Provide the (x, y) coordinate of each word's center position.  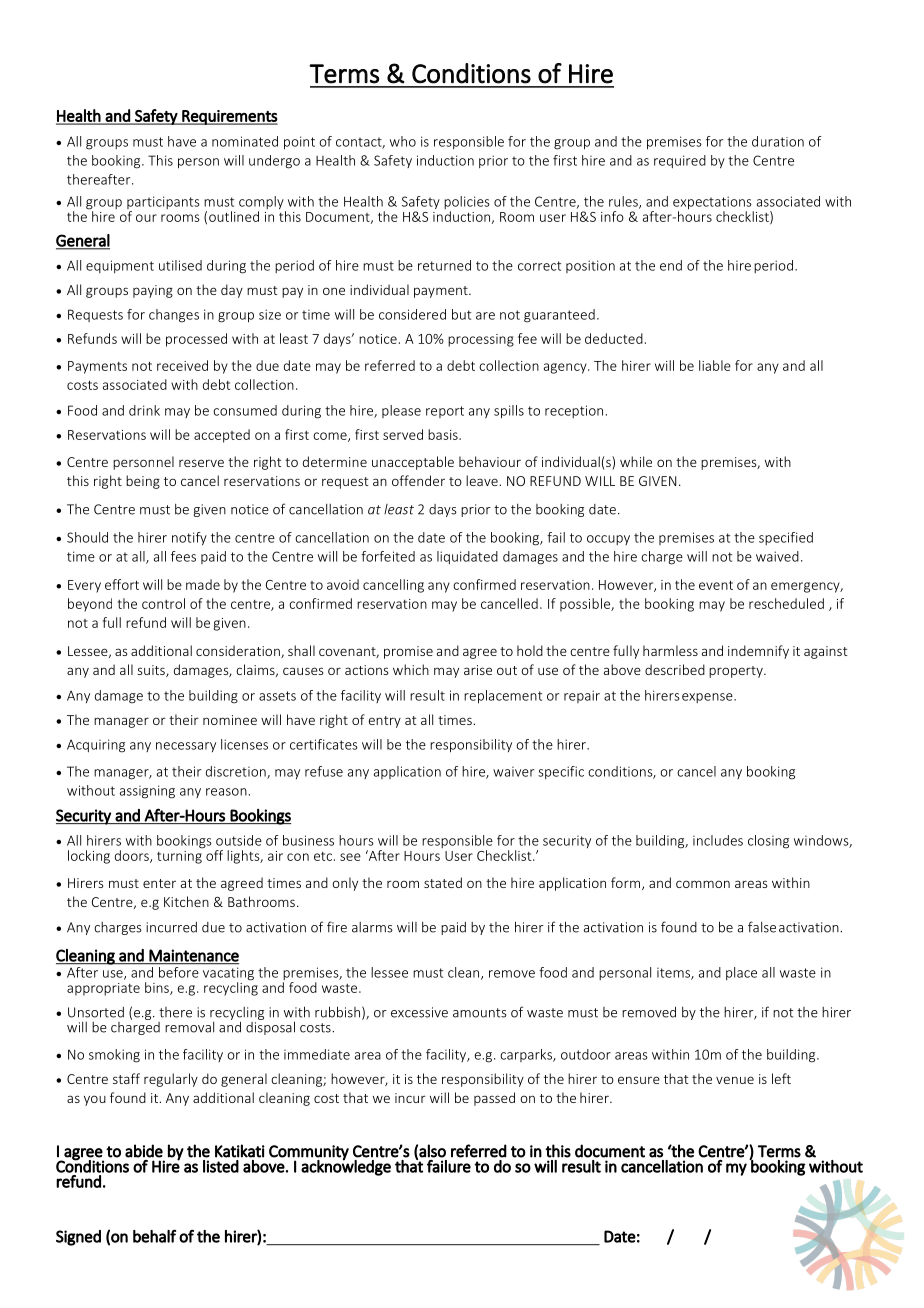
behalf (154, 1236)
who (403, 141)
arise (478, 670)
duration (778, 141)
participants (163, 204)
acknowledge (346, 1167)
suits (152, 671)
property (737, 672)
